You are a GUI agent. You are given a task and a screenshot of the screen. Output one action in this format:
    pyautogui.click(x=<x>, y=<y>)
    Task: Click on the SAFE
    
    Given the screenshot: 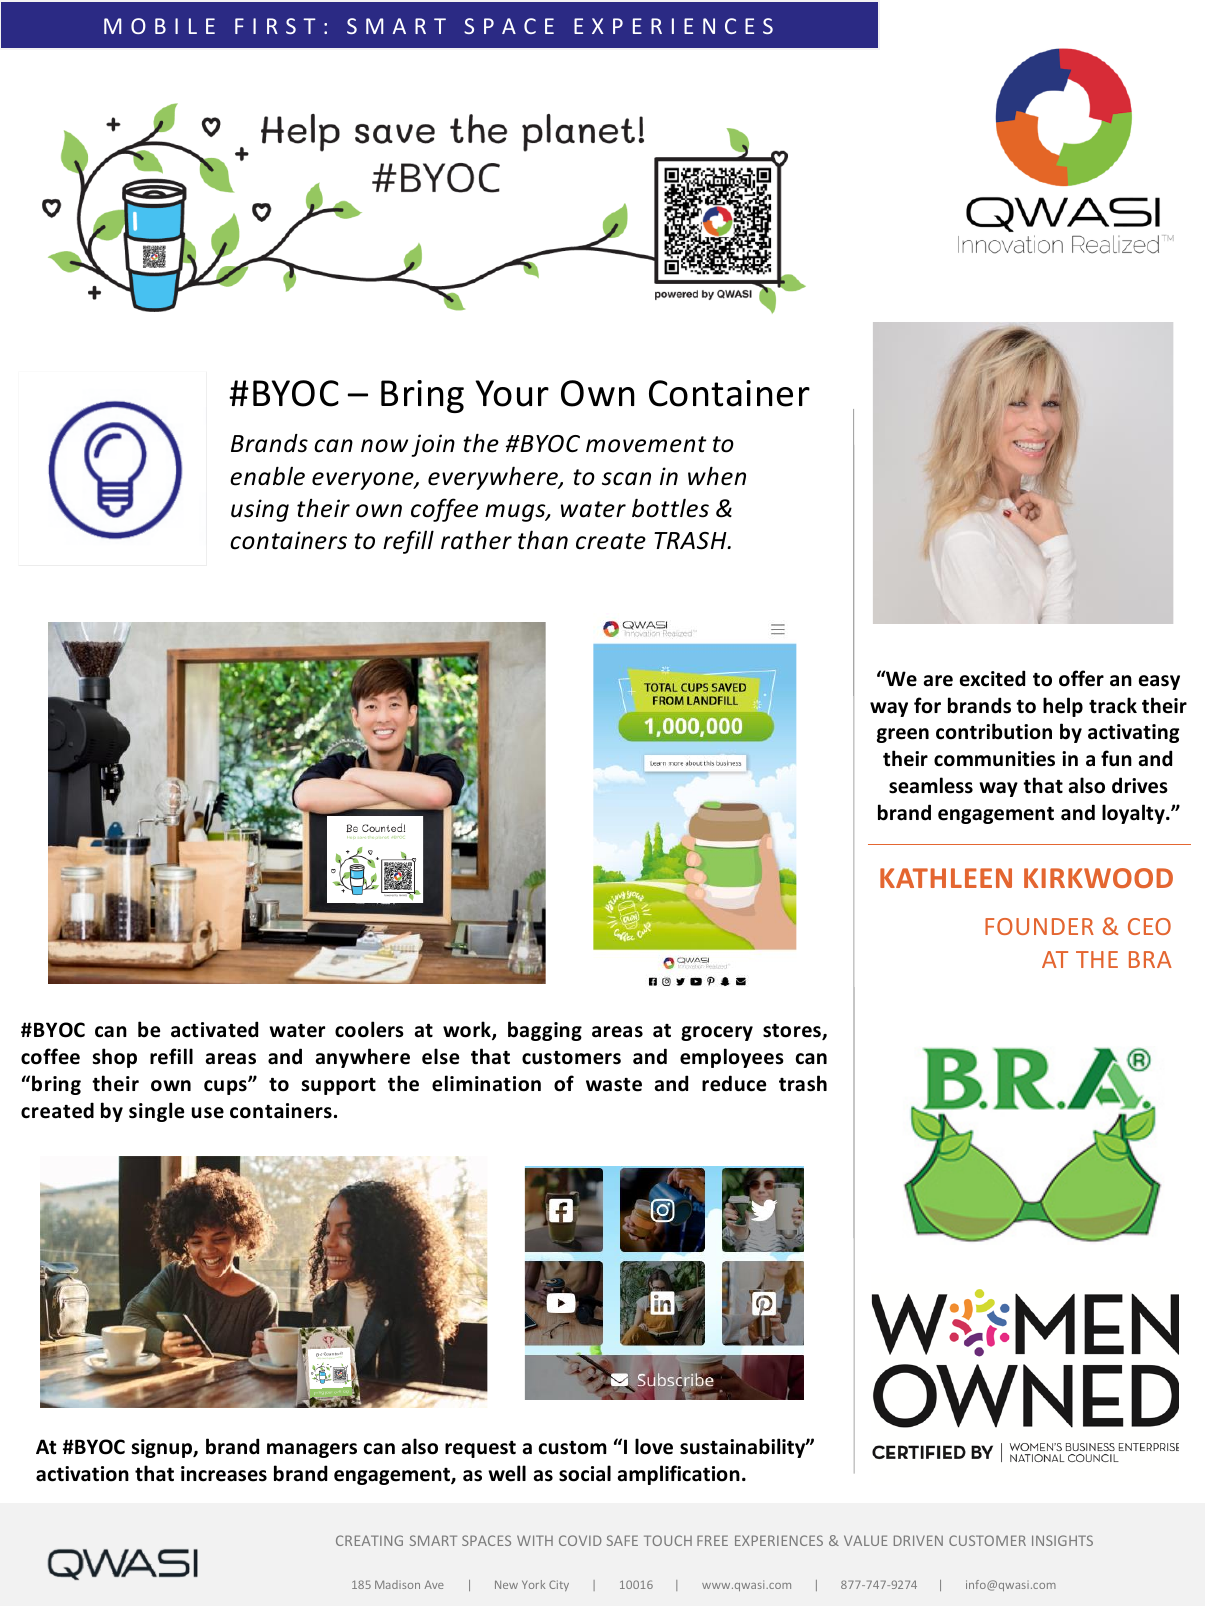 What is the action you would take?
    pyautogui.click(x=622, y=1540)
